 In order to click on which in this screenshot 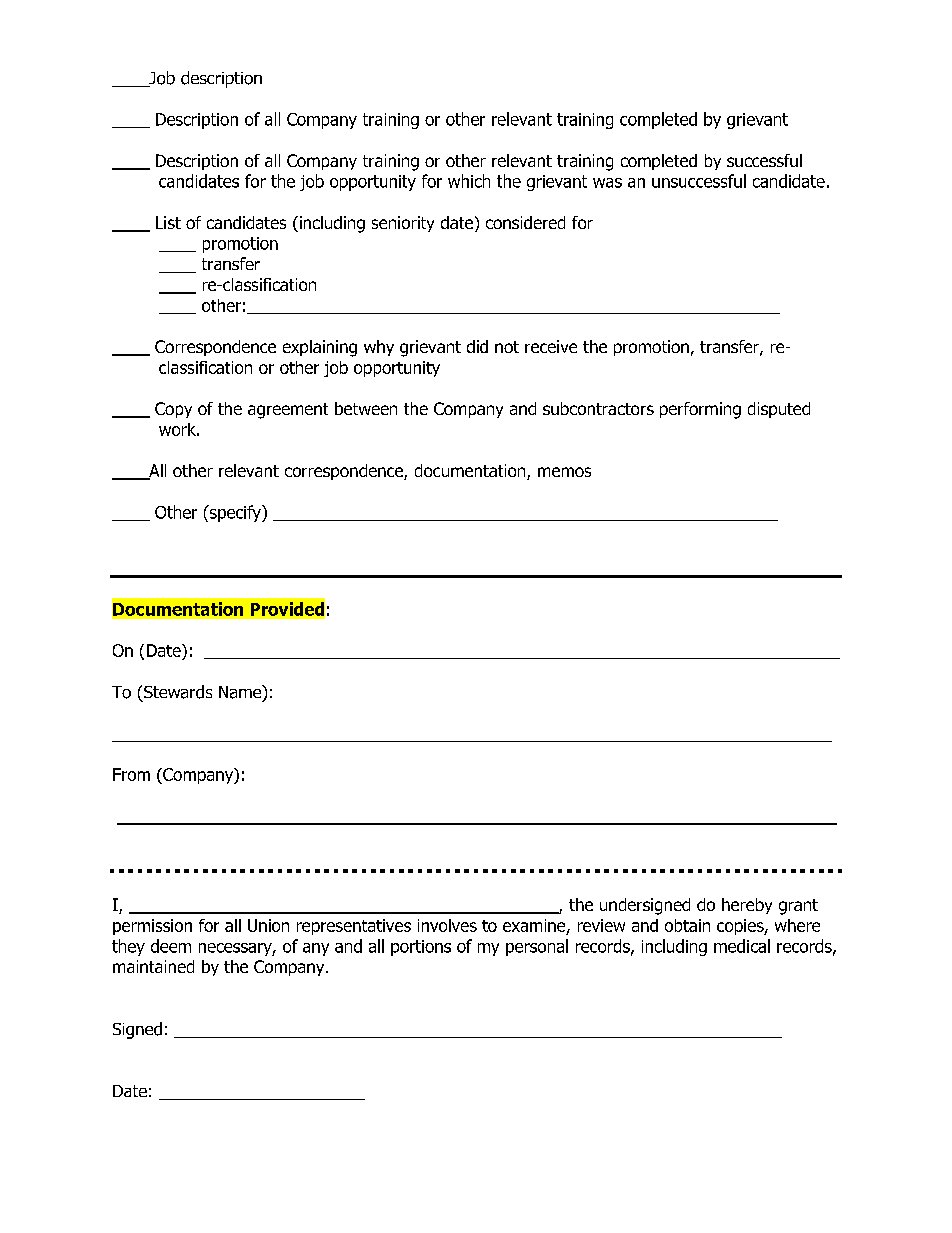, I will do `click(469, 181)`.
